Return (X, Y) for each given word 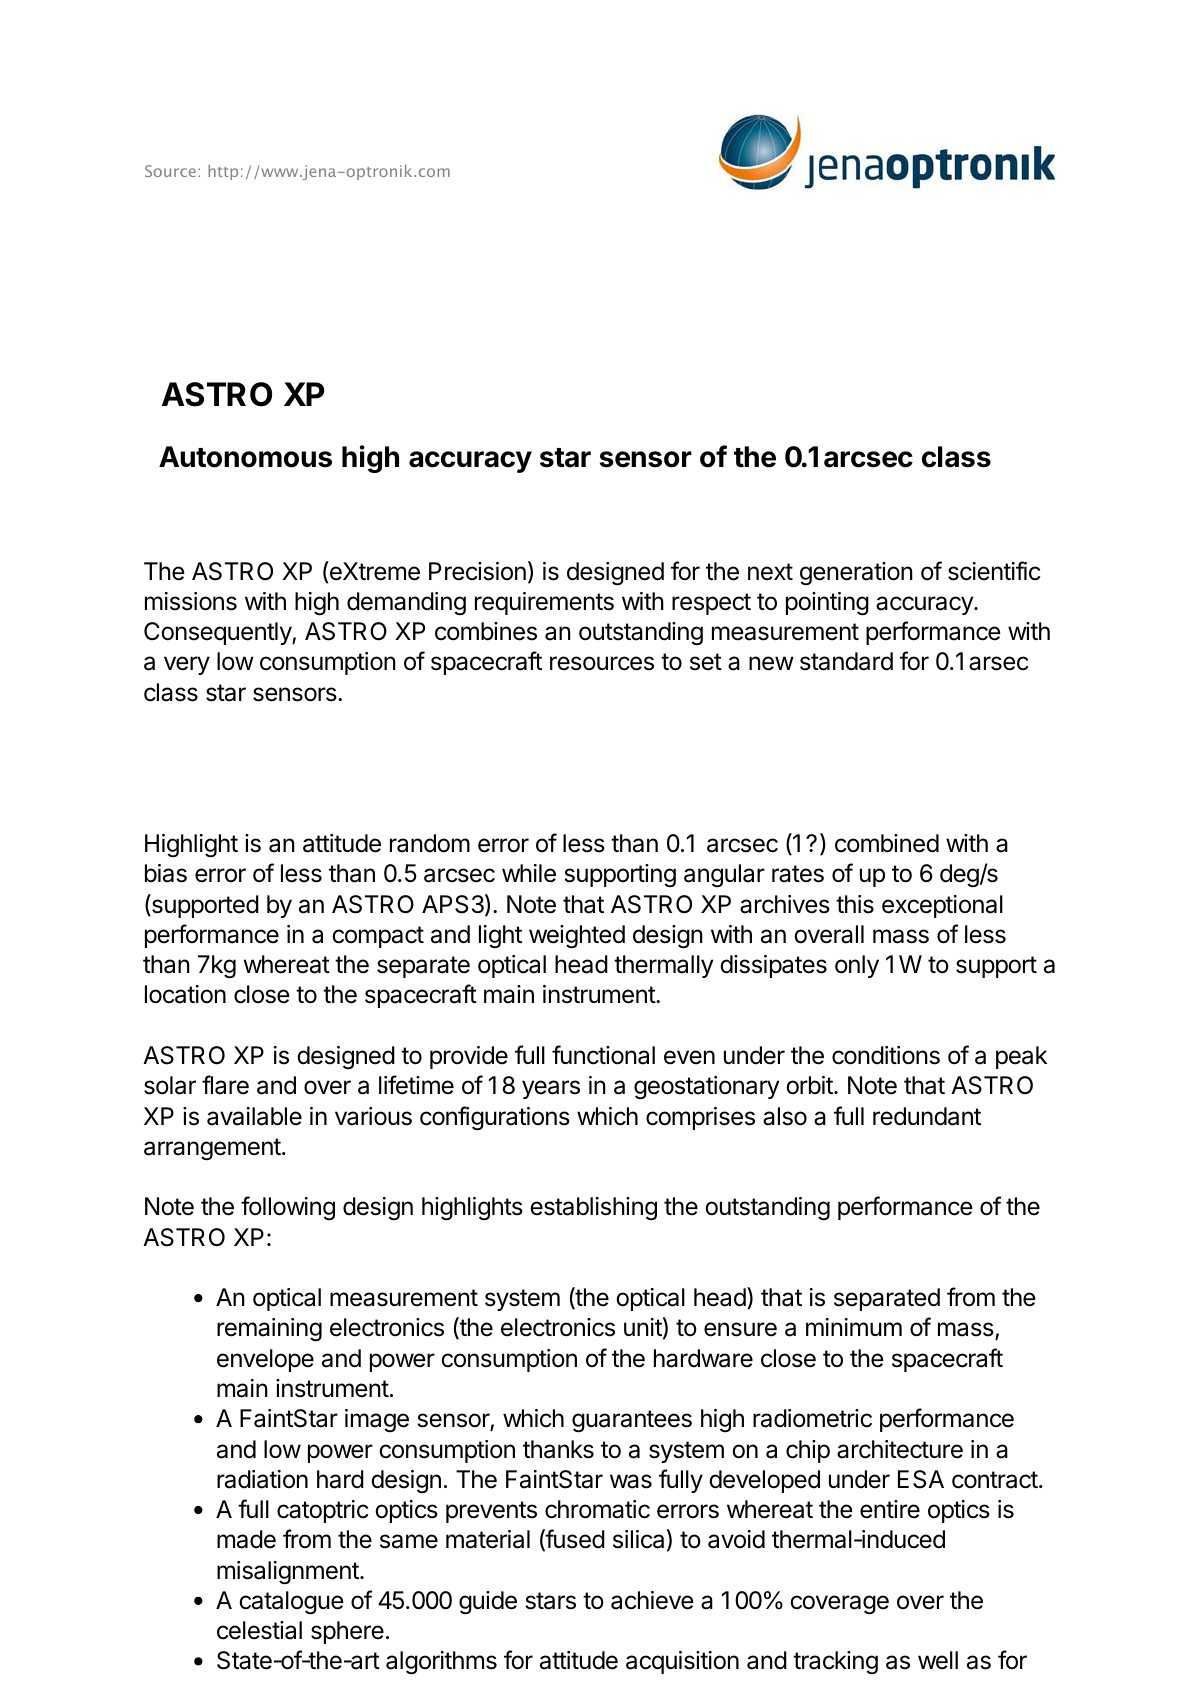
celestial (259, 1630)
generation (856, 573)
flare (225, 1085)
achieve (652, 1600)
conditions (886, 1055)
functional (603, 1055)
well (938, 1660)
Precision (477, 571)
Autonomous (245, 457)
